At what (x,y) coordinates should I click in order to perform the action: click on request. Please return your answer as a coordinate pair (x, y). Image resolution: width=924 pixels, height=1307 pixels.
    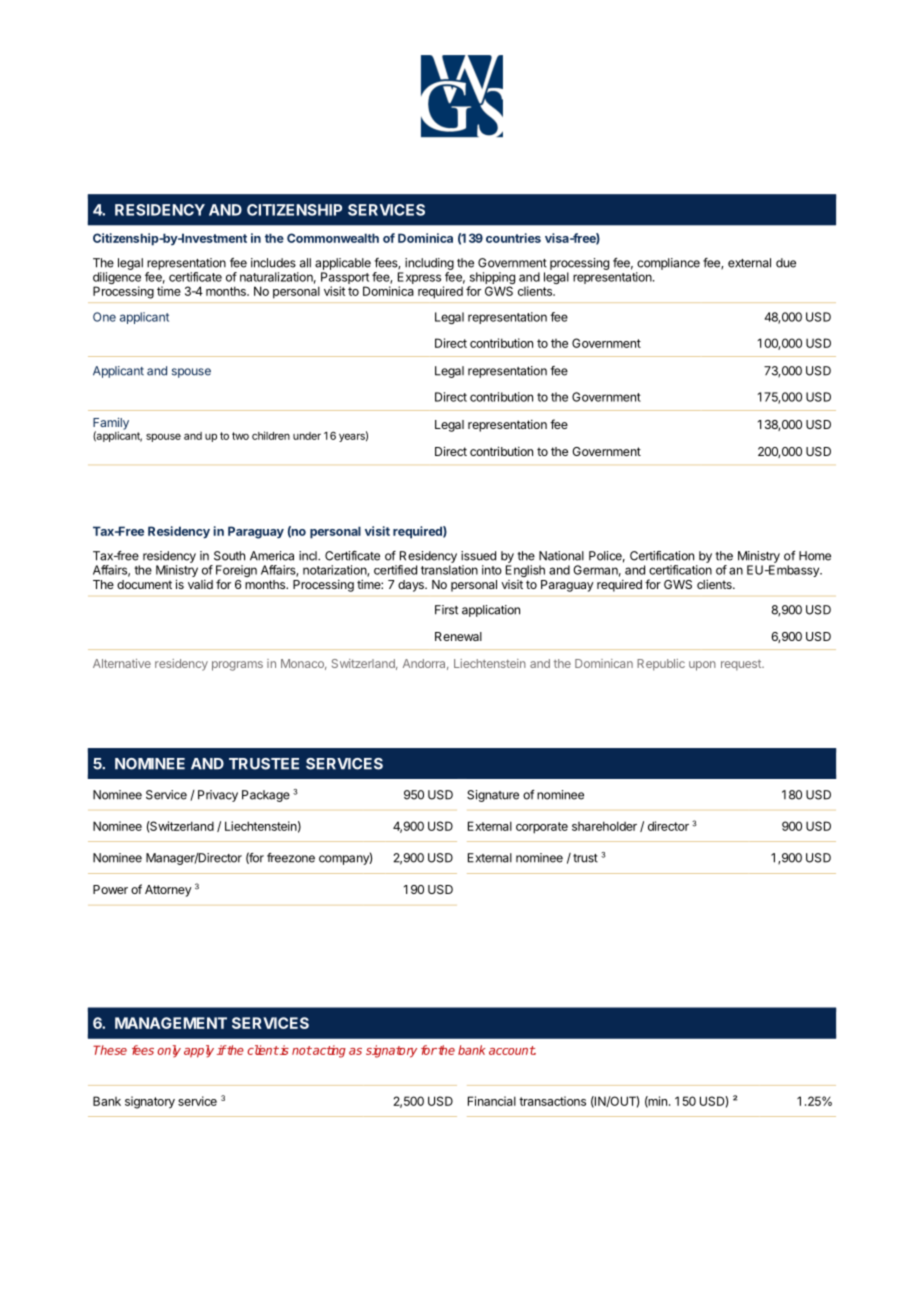
    Looking at the image, I should click on (742, 665).
